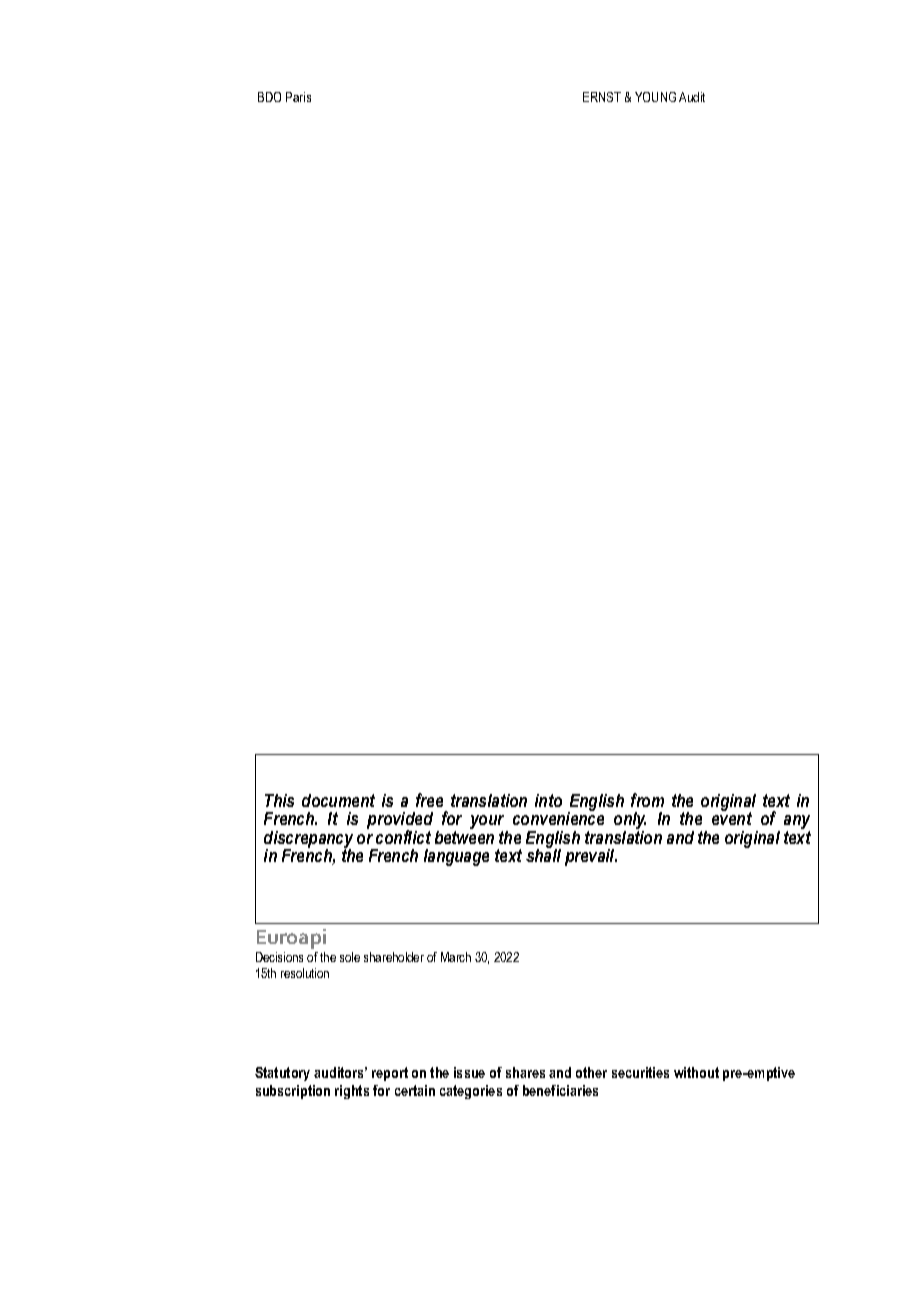 This screenshot has width=924, height=1308. What do you see at coordinates (548, 800) in the screenshot?
I see `into` at bounding box center [548, 800].
